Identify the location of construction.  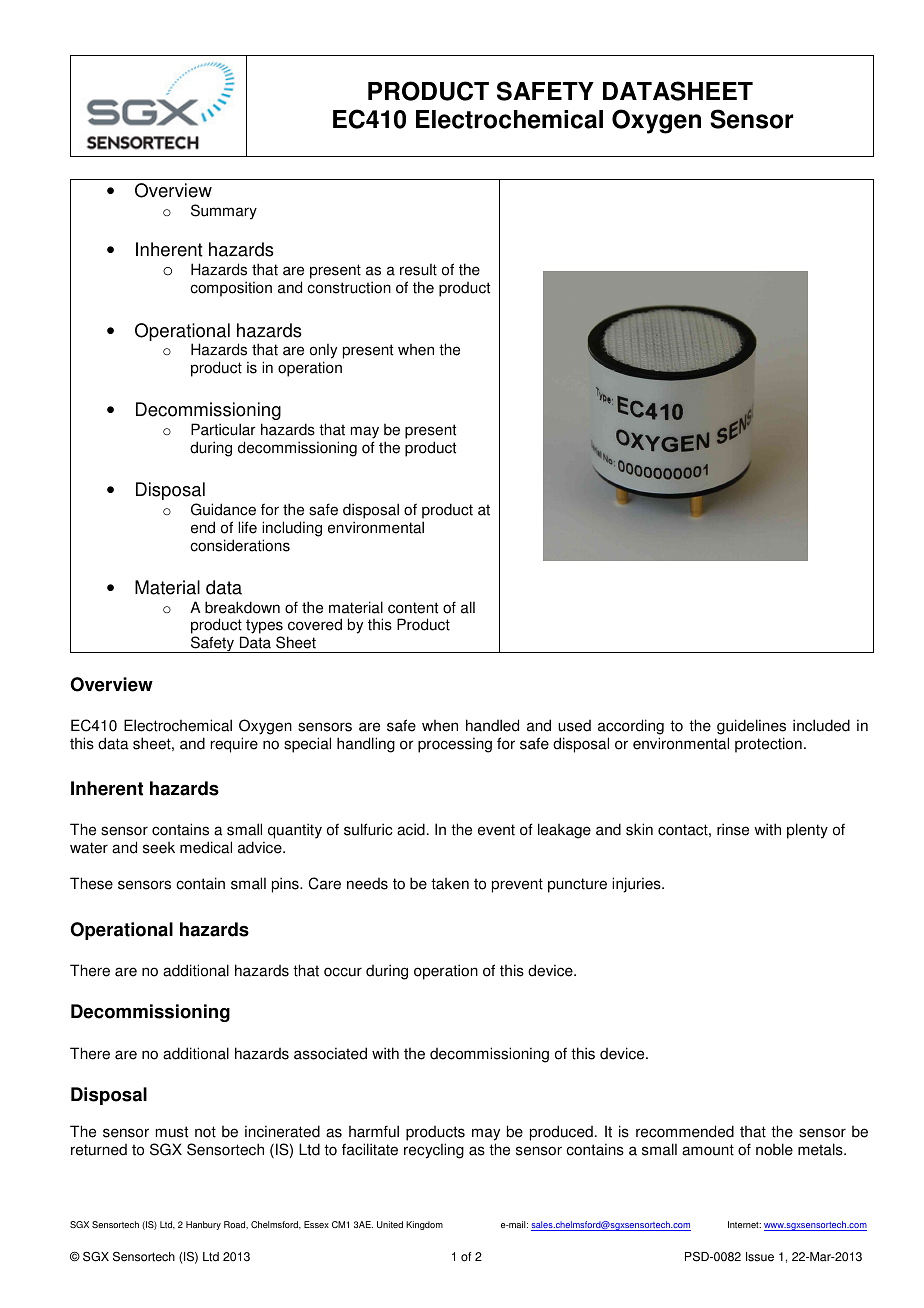
(349, 287).
